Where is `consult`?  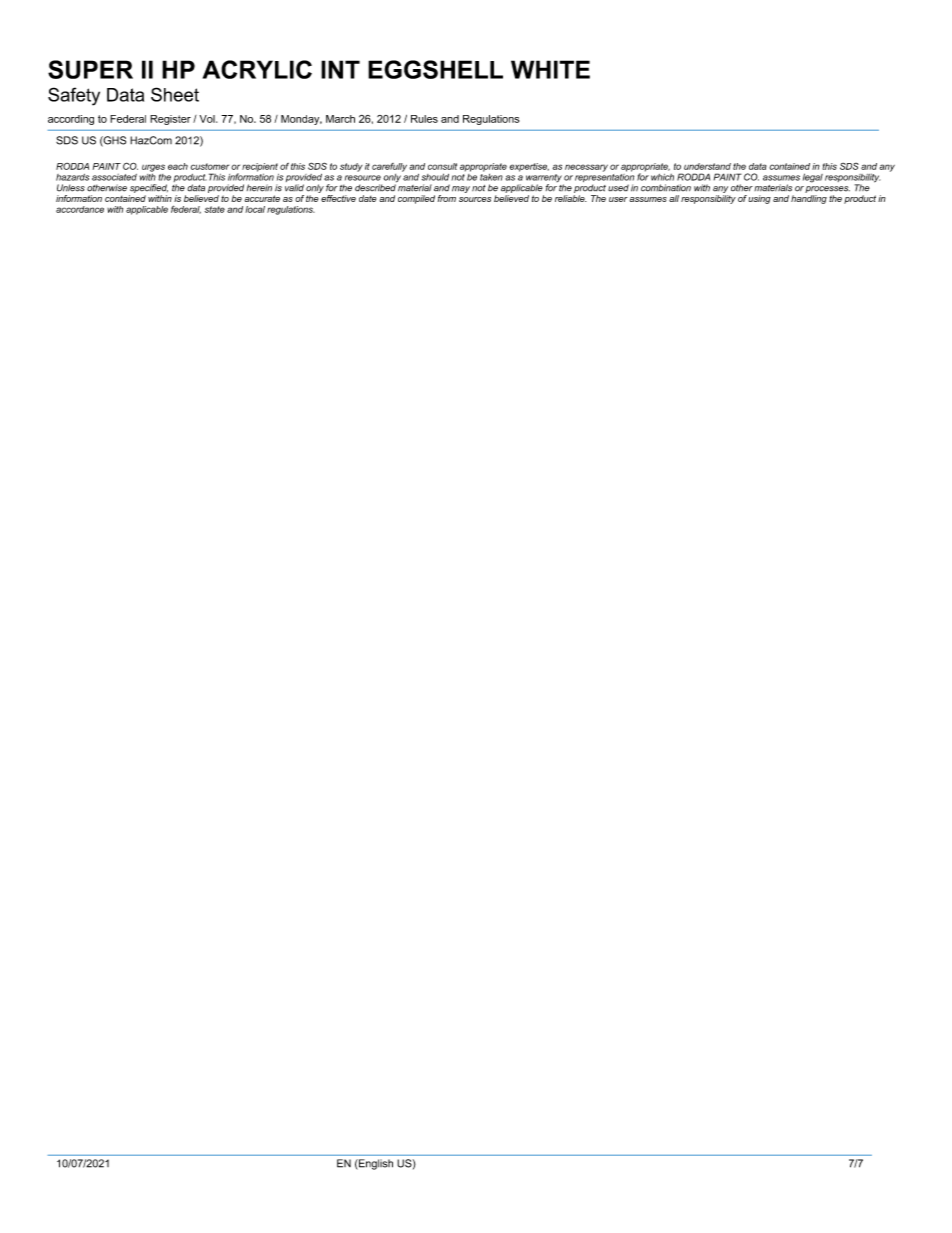
consult is located at coordinates (442, 166).
